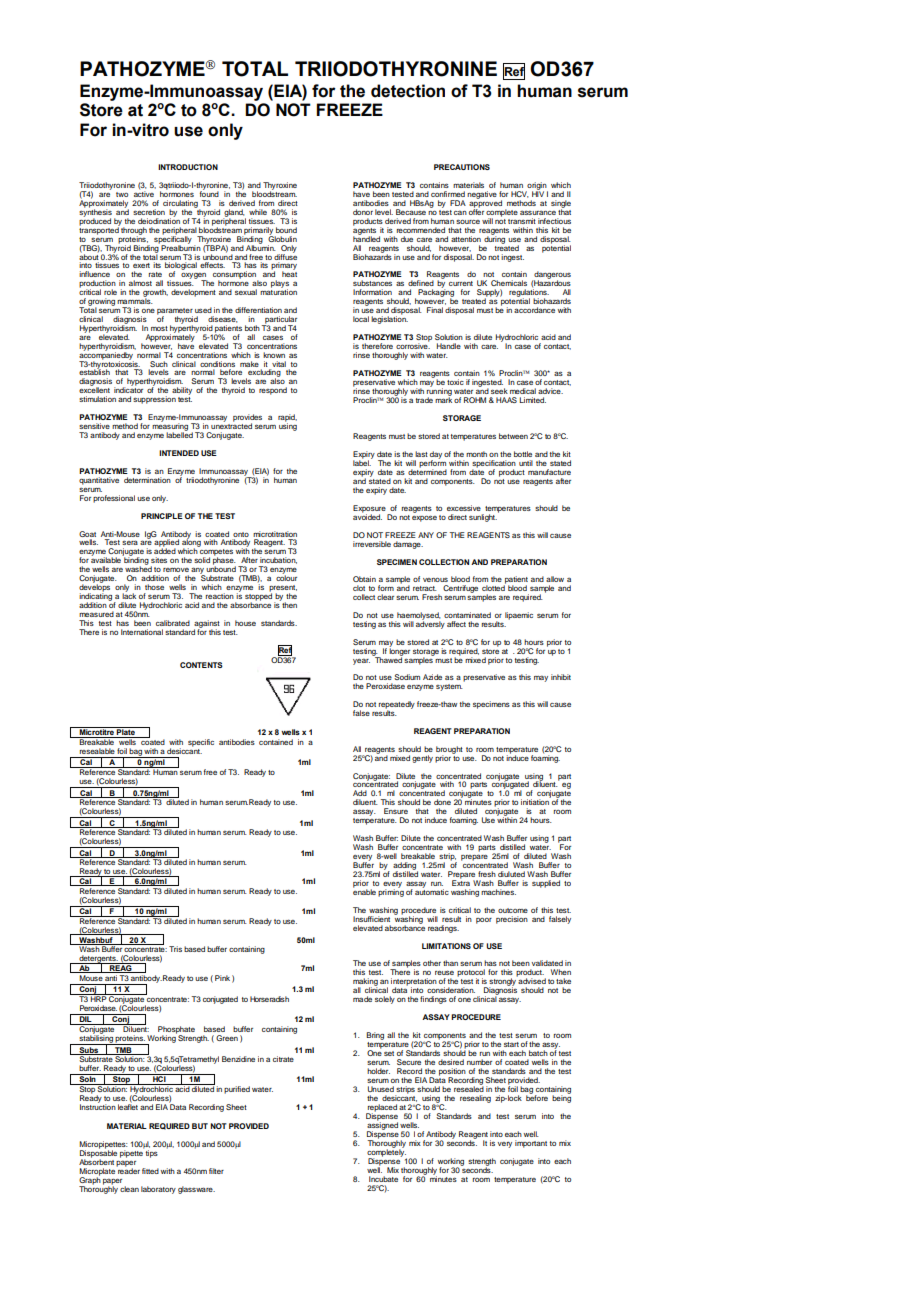 The image size is (924, 1308). Describe the element at coordinates (154, 400) in the image. I see `suppression` at that location.
